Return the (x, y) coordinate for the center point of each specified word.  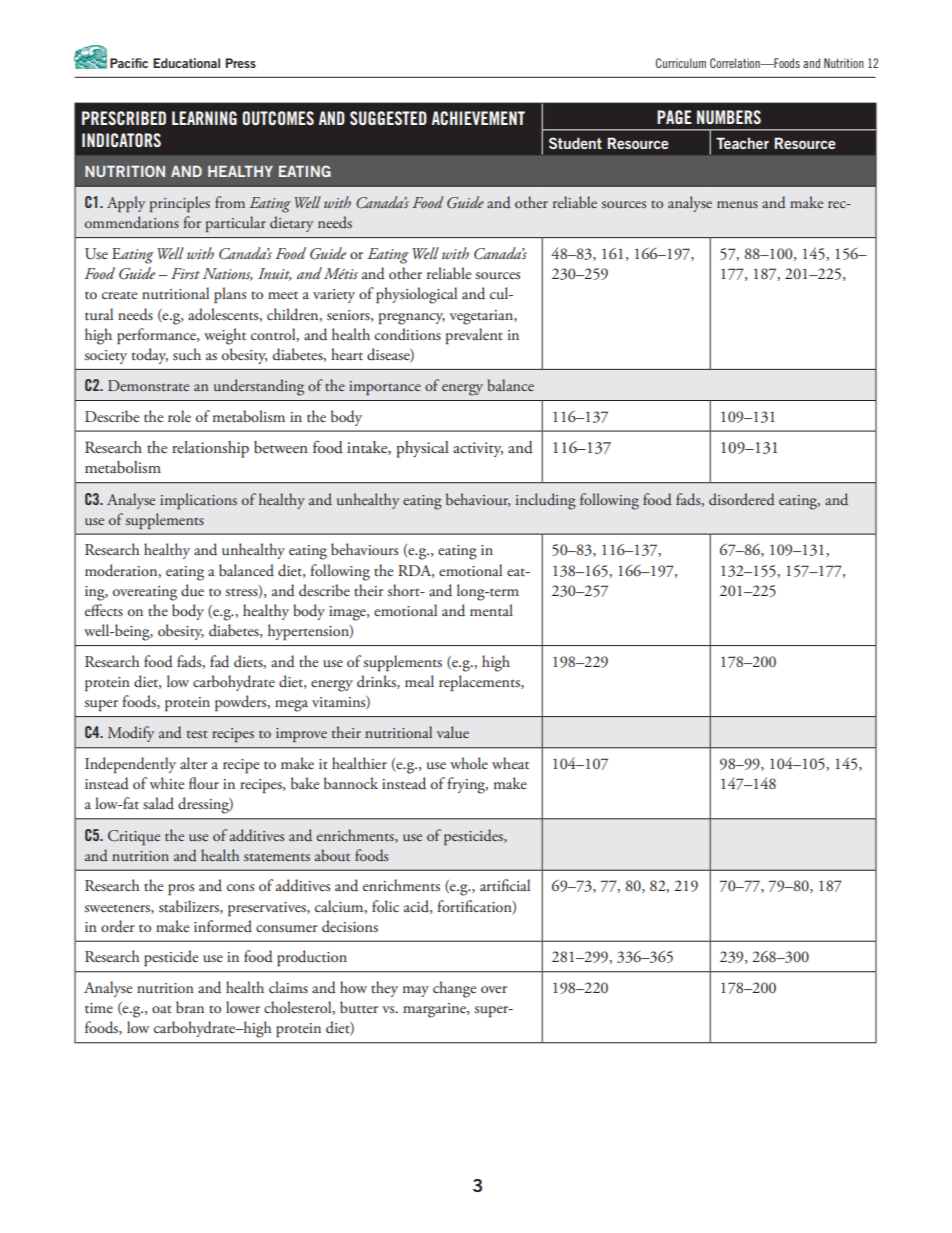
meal (419, 681)
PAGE (674, 117)
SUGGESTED (388, 118)
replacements (480, 683)
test (197, 734)
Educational (186, 63)
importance (385, 388)
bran (190, 1007)
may (416, 991)
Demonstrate (148, 385)
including (546, 501)
